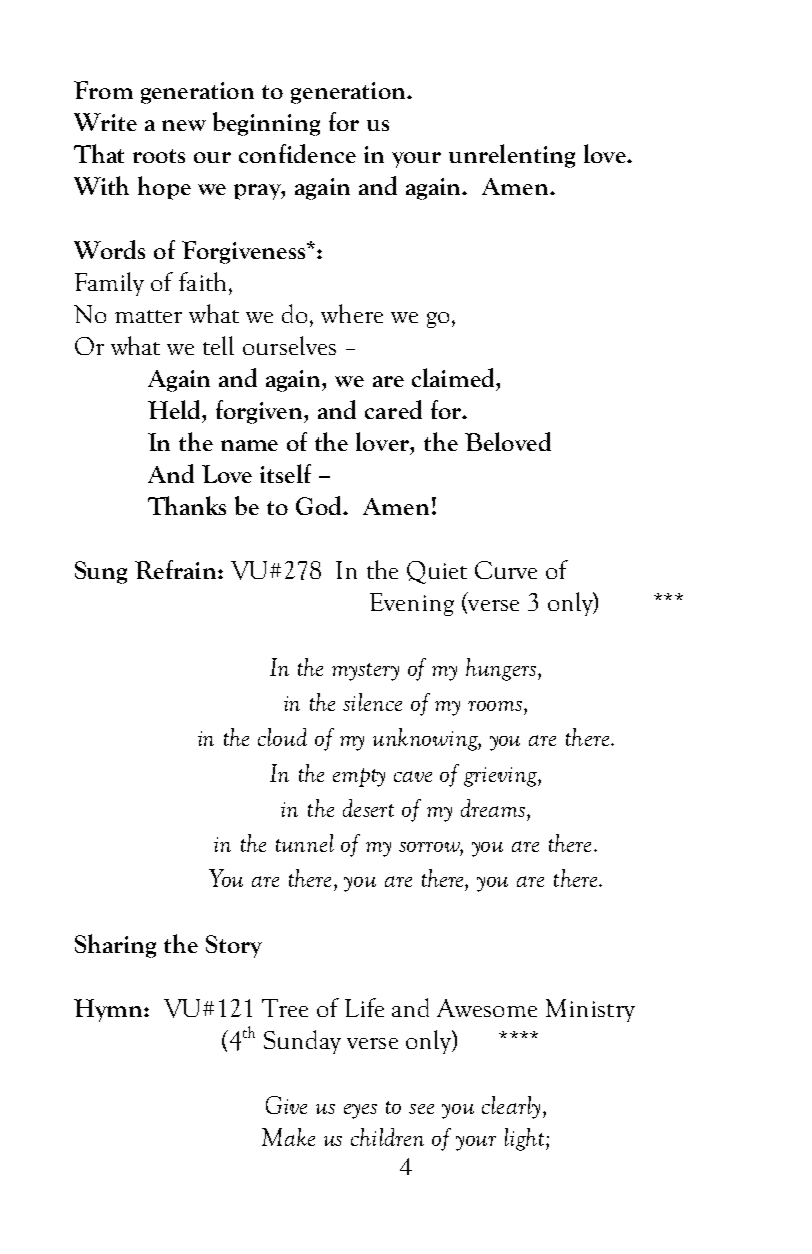 Image resolution: width=812 pixels, height=1254 pixels. Describe the element at coordinates (365, 672) in the screenshot. I see `mystery` at that location.
